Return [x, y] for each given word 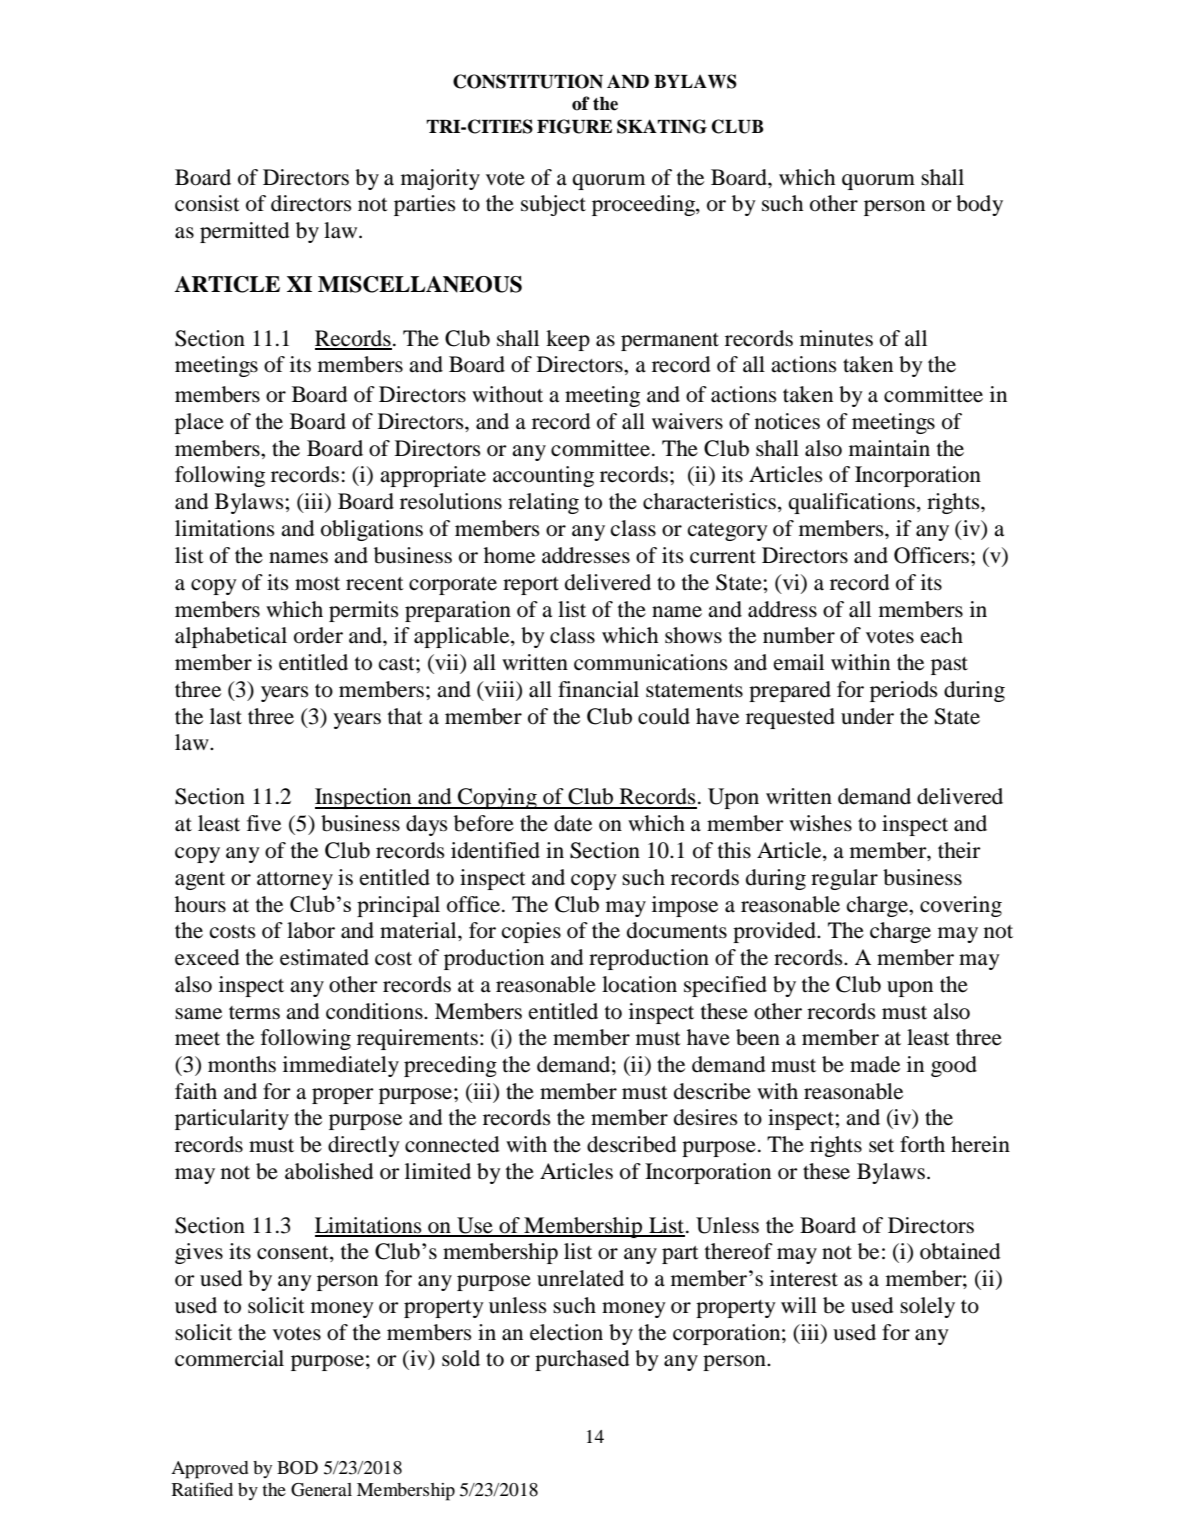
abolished [329, 1171]
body [979, 205]
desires [706, 1117]
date [573, 823]
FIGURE [574, 126]
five [264, 823]
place [199, 423]
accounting [543, 476]
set [881, 1146]
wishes [820, 823]
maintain [889, 448]
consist [207, 203]
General [321, 1490]
